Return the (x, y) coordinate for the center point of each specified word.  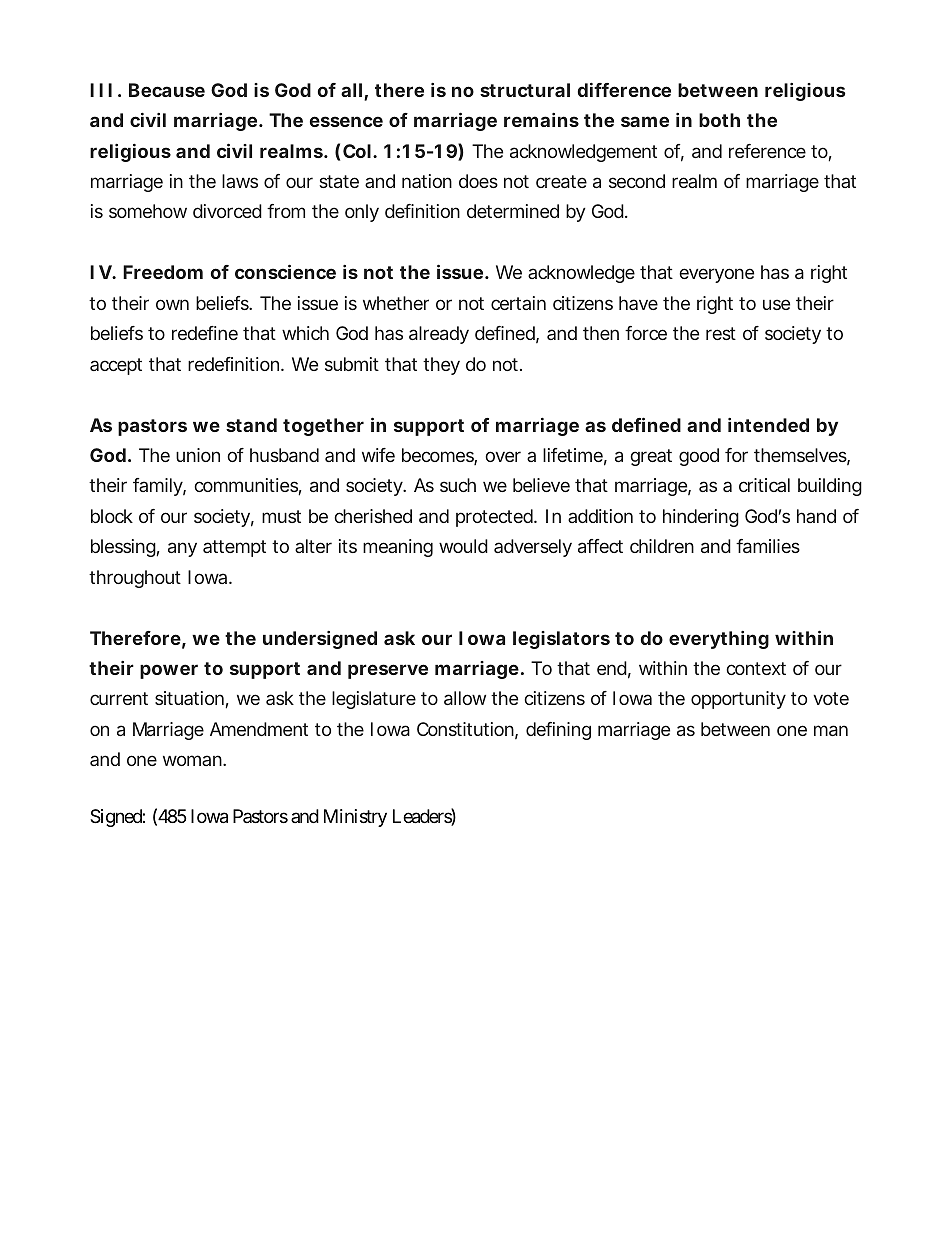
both (719, 120)
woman (193, 760)
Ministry (355, 818)
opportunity (738, 700)
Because (167, 90)
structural (525, 90)
